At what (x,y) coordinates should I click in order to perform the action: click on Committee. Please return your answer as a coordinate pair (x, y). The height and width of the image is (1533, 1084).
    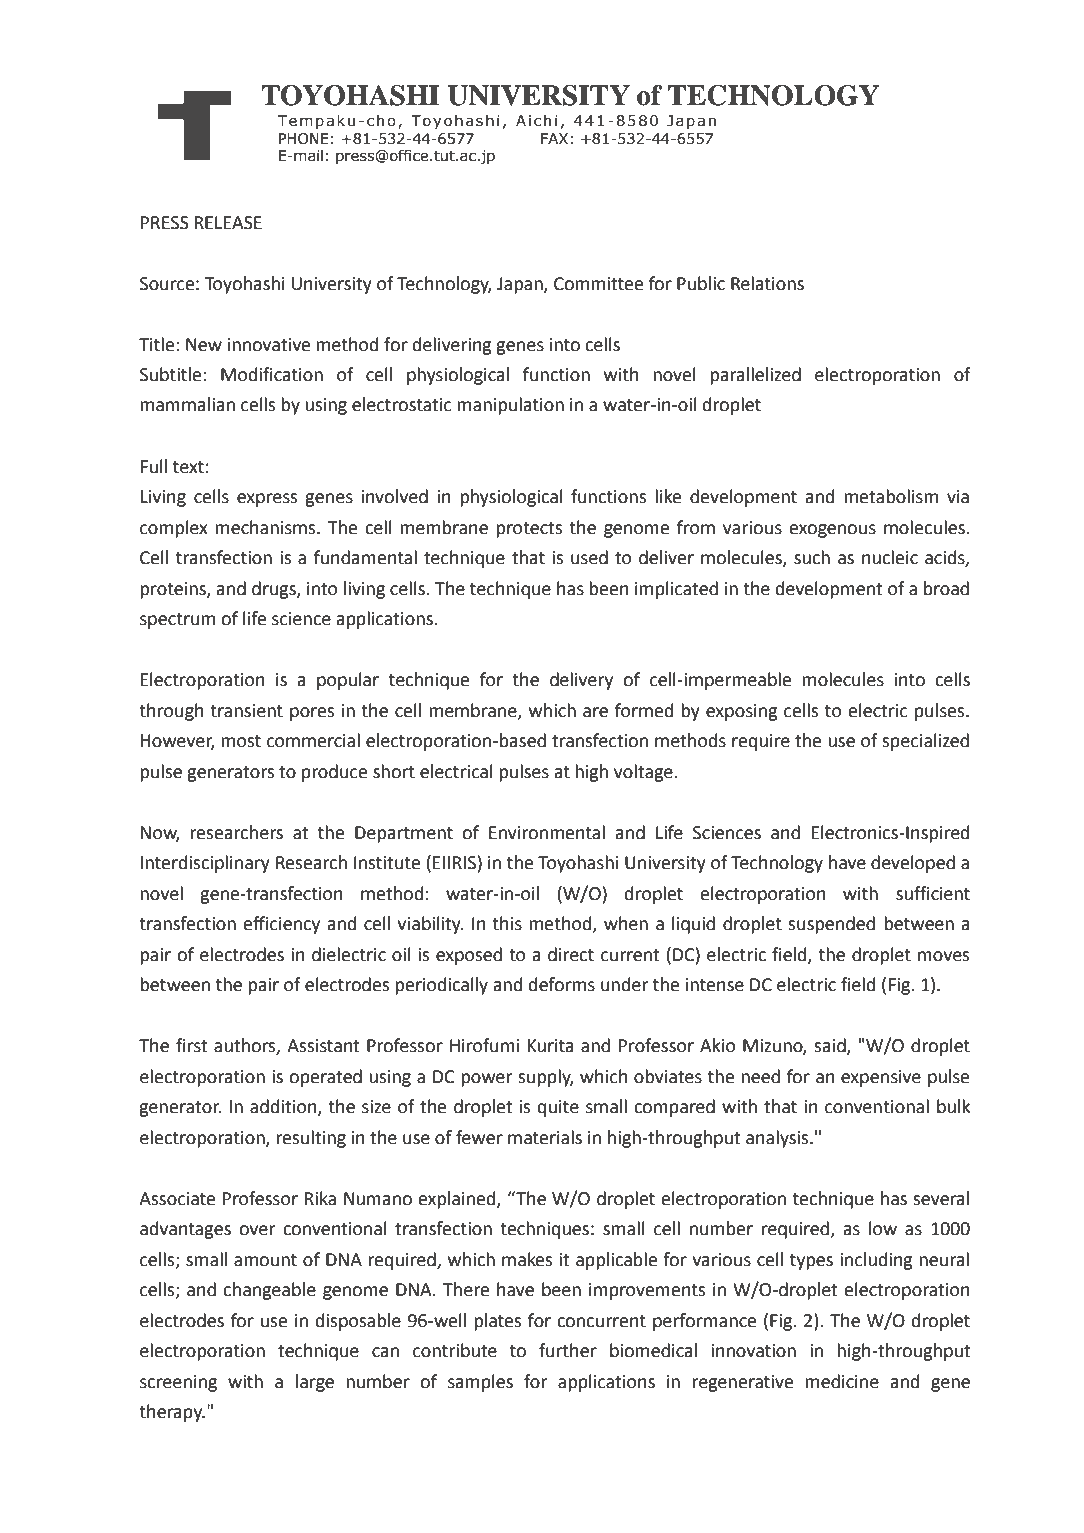
    Looking at the image, I should click on (598, 284).
